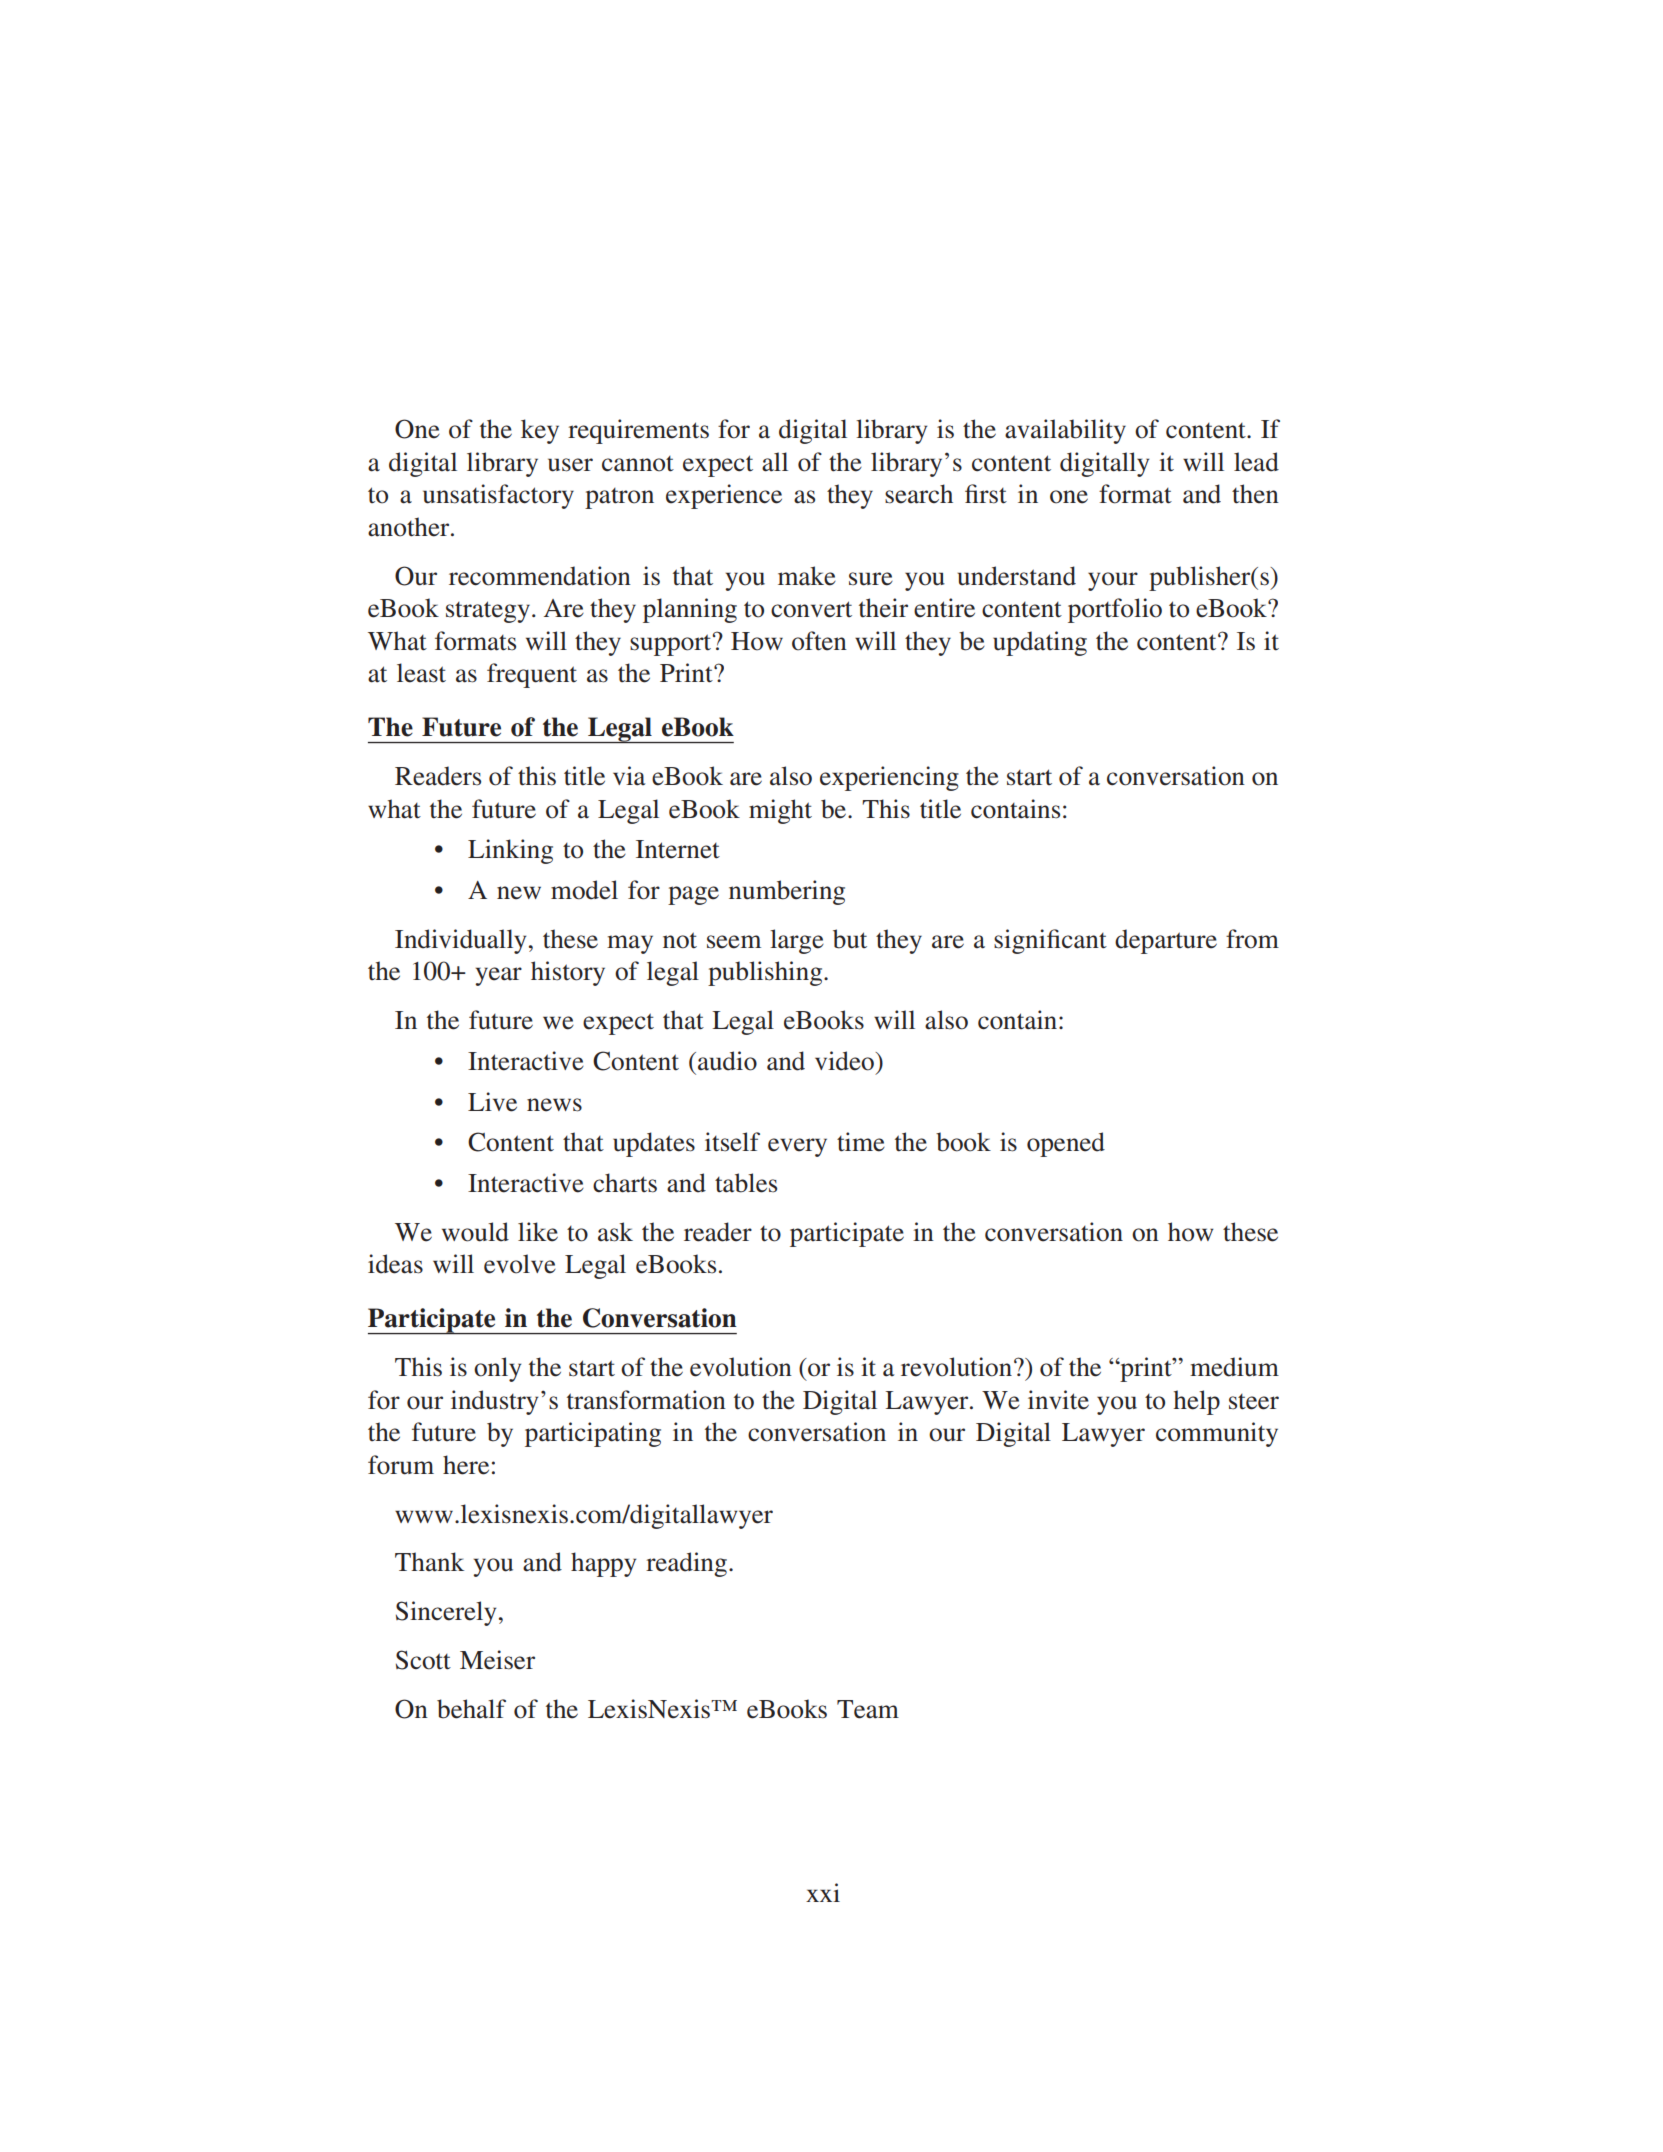  Describe the element at coordinates (868, 1709) in the document. I see `Team` at that location.
